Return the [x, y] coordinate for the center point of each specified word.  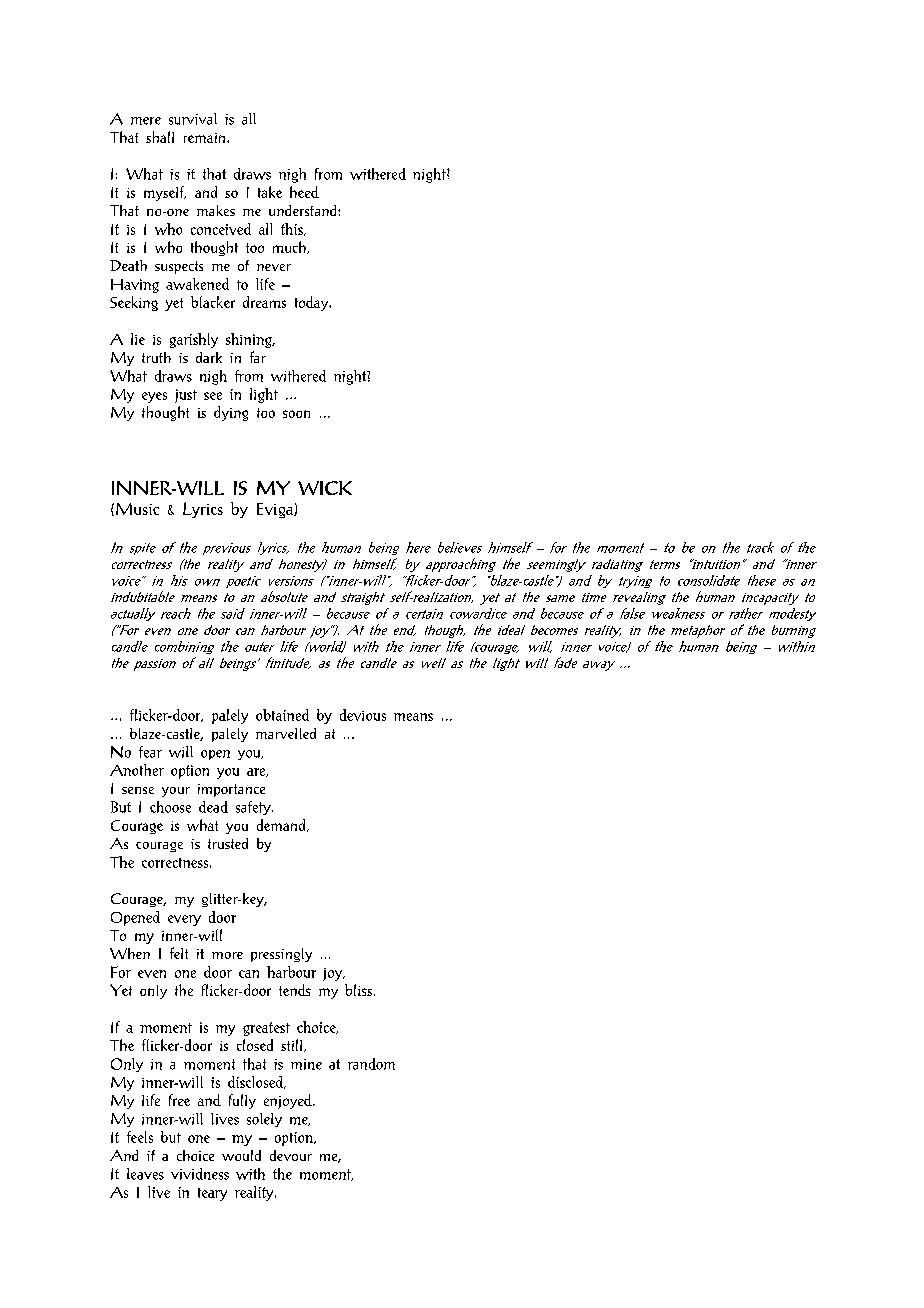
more [227, 955]
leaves [145, 1174]
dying [231, 413]
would [241, 1155]
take [270, 192]
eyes [154, 397]
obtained [282, 715]
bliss [360, 990]
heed [304, 192]
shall [160, 137]
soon [296, 414]
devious [363, 715]
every [184, 920]
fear [150, 752]
